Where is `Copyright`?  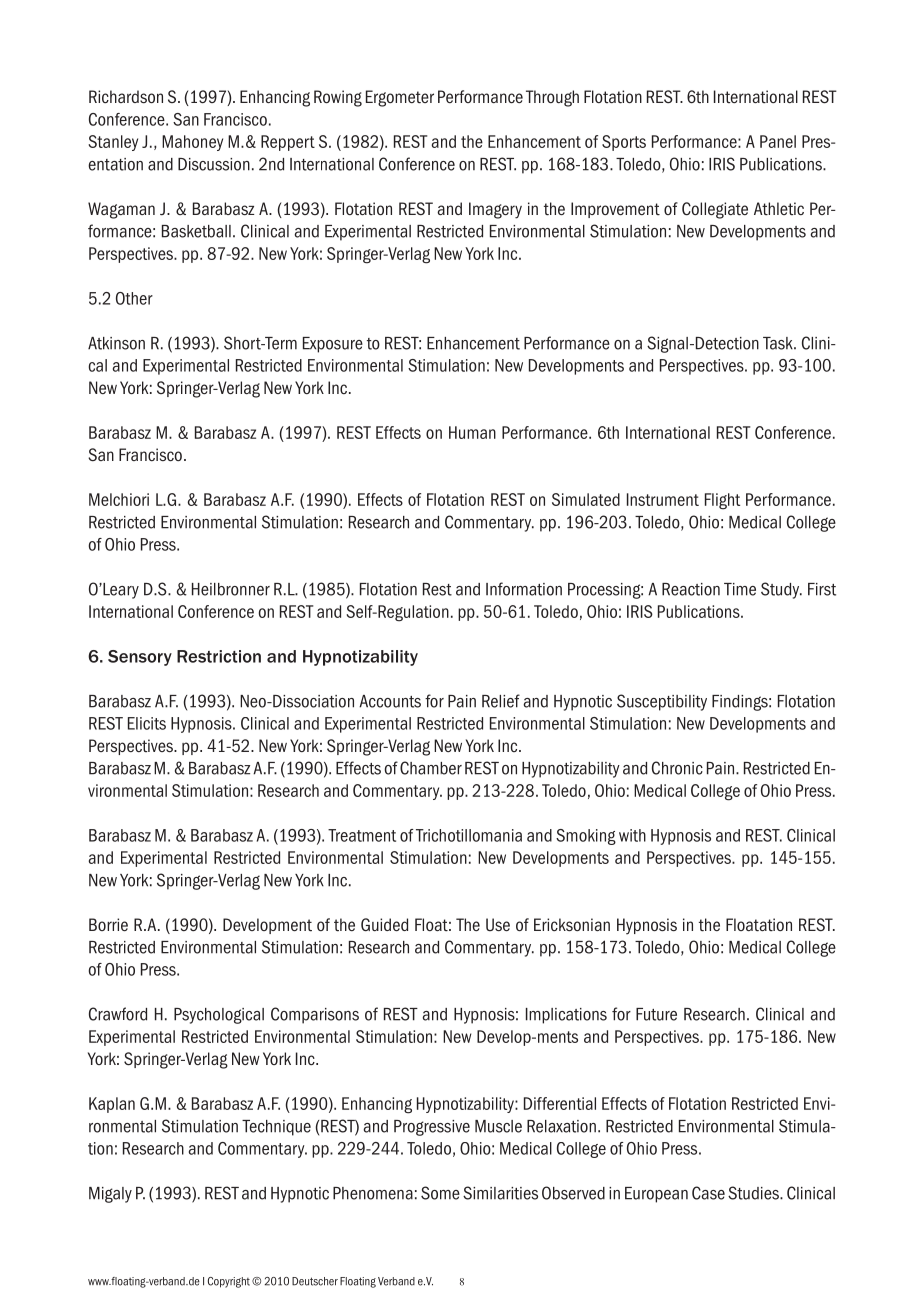 Copyright is located at coordinates (229, 1282).
